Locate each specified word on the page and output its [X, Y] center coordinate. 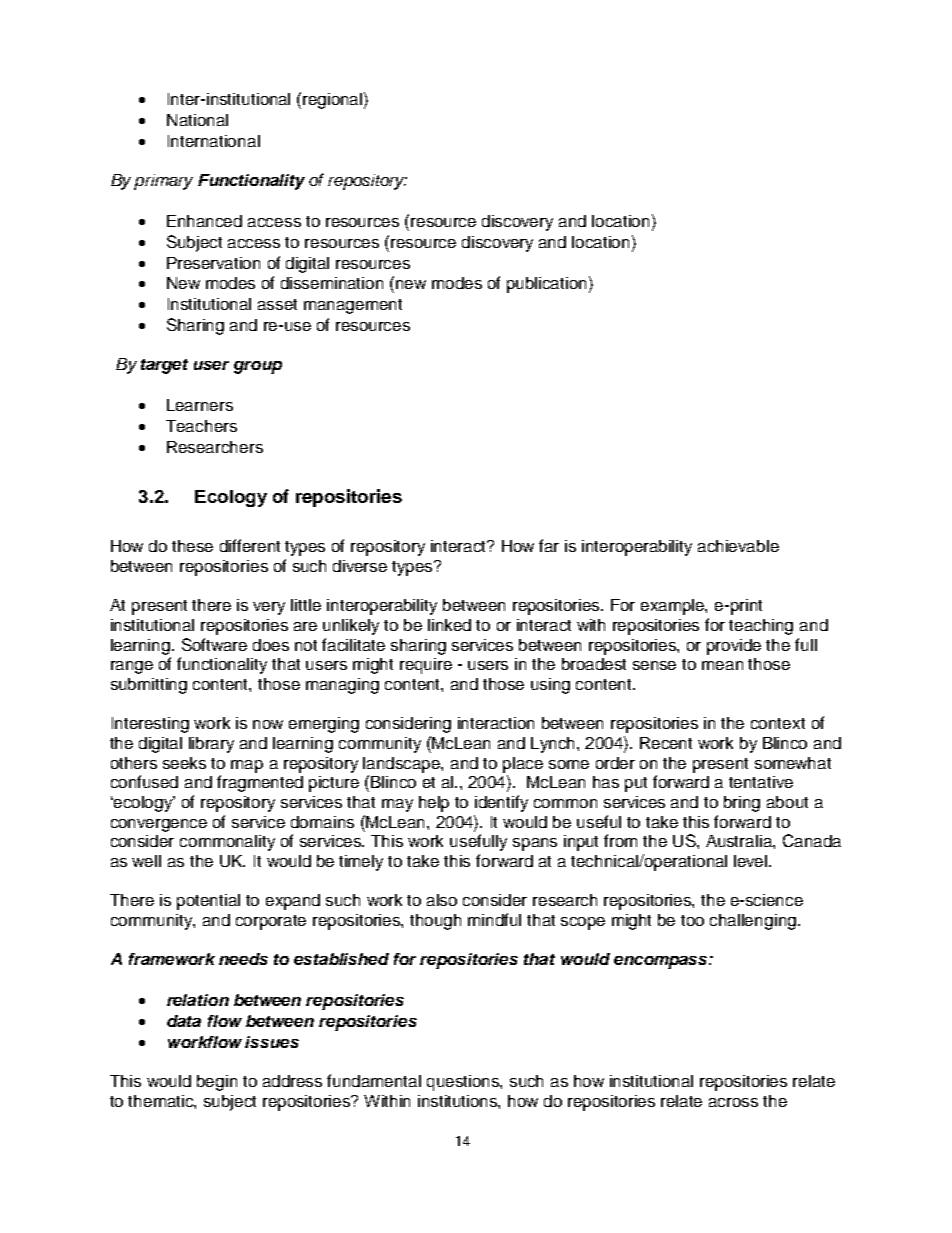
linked [449, 625]
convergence [159, 825]
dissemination [332, 283]
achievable [738, 546]
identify [501, 803]
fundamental [374, 1080]
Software [214, 644]
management [353, 306]
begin [217, 1083]
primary [163, 182]
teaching [761, 627]
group [258, 367]
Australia [740, 841]
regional [332, 101]
